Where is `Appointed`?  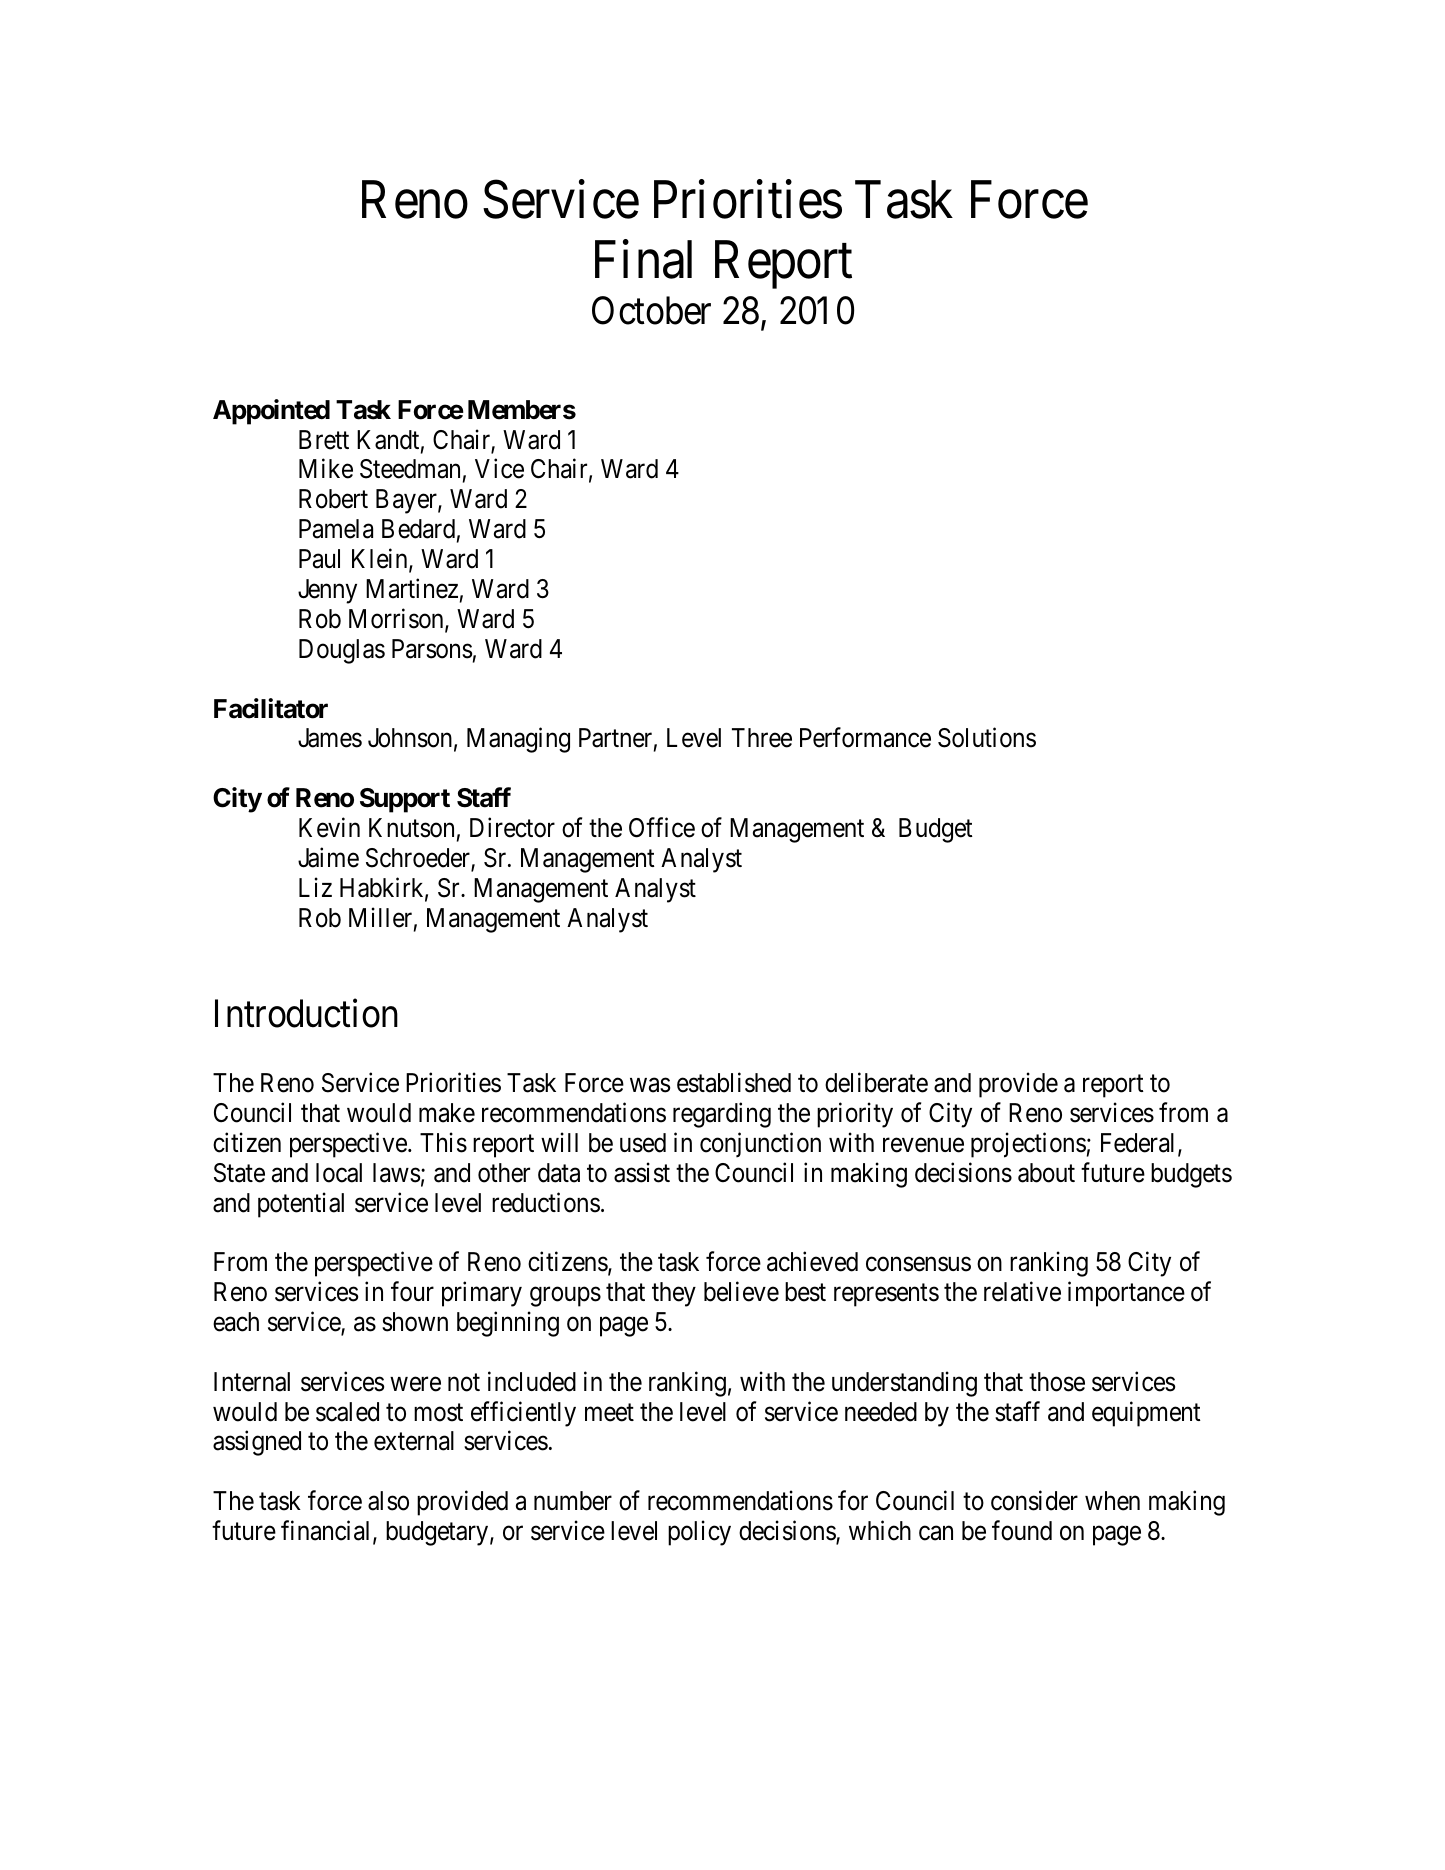 Appointed is located at coordinates (271, 412).
